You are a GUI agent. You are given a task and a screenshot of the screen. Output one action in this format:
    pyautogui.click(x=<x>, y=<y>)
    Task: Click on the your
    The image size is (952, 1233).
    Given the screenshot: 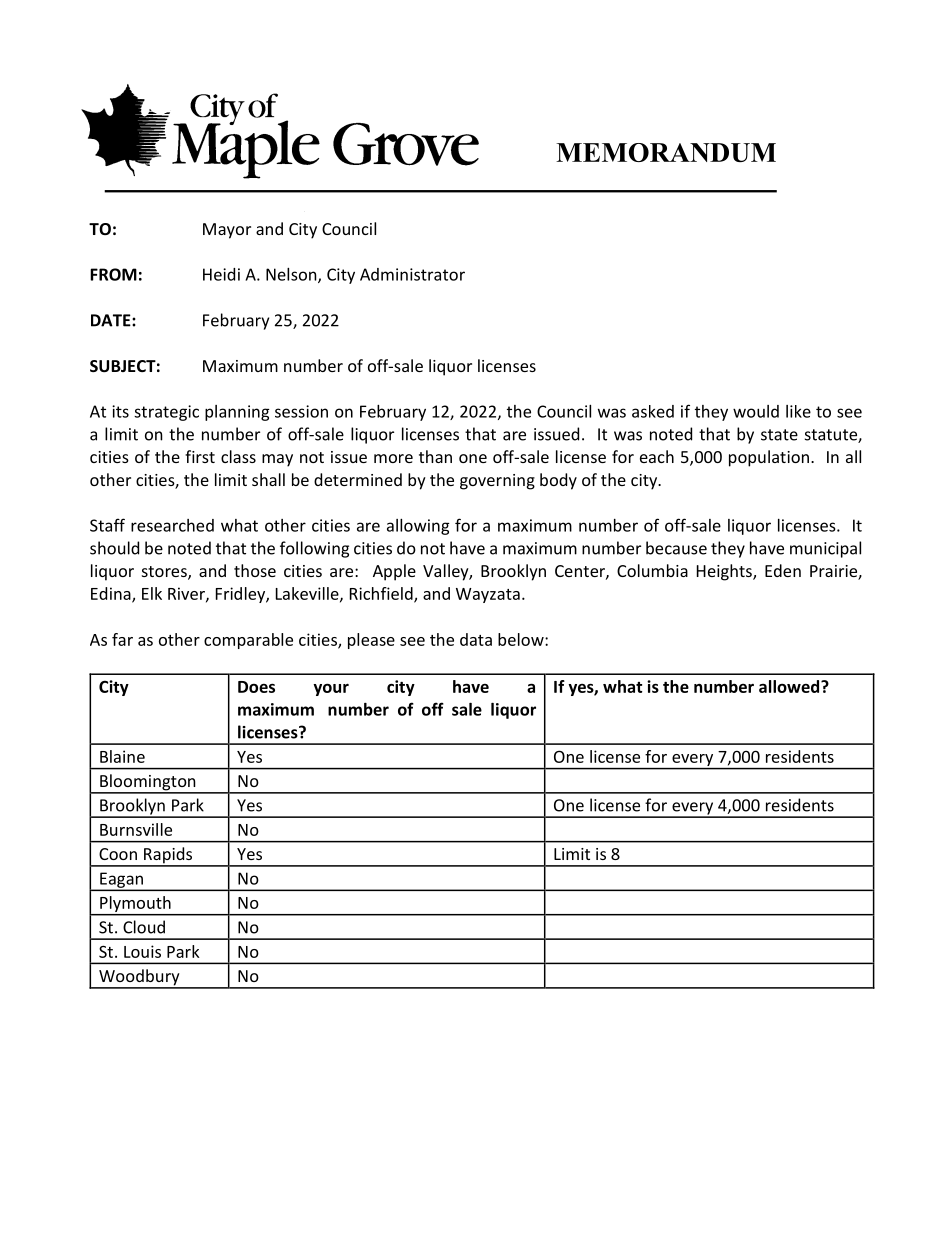 What is the action you would take?
    pyautogui.click(x=331, y=689)
